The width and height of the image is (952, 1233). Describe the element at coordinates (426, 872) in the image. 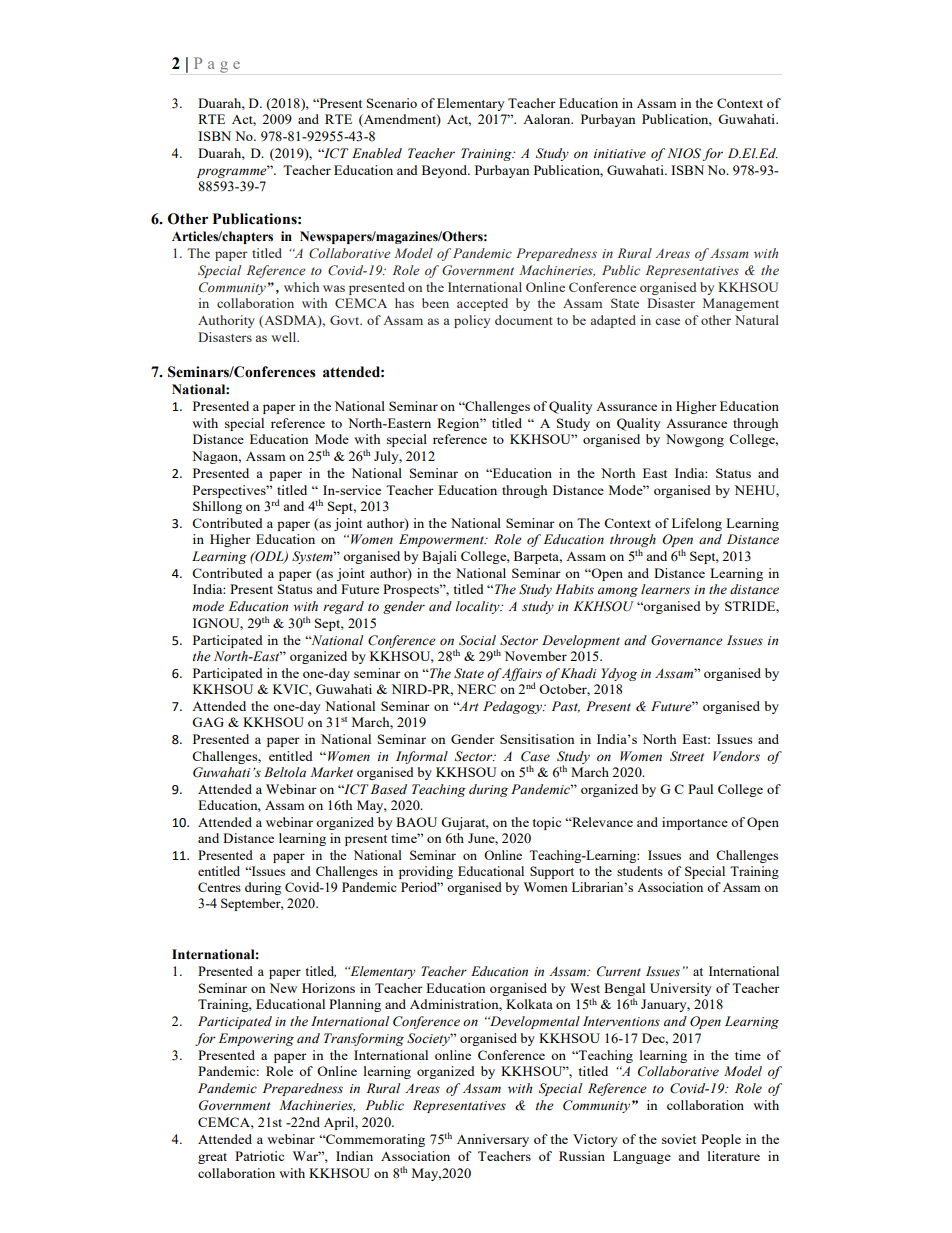

I see `providing` at that location.
